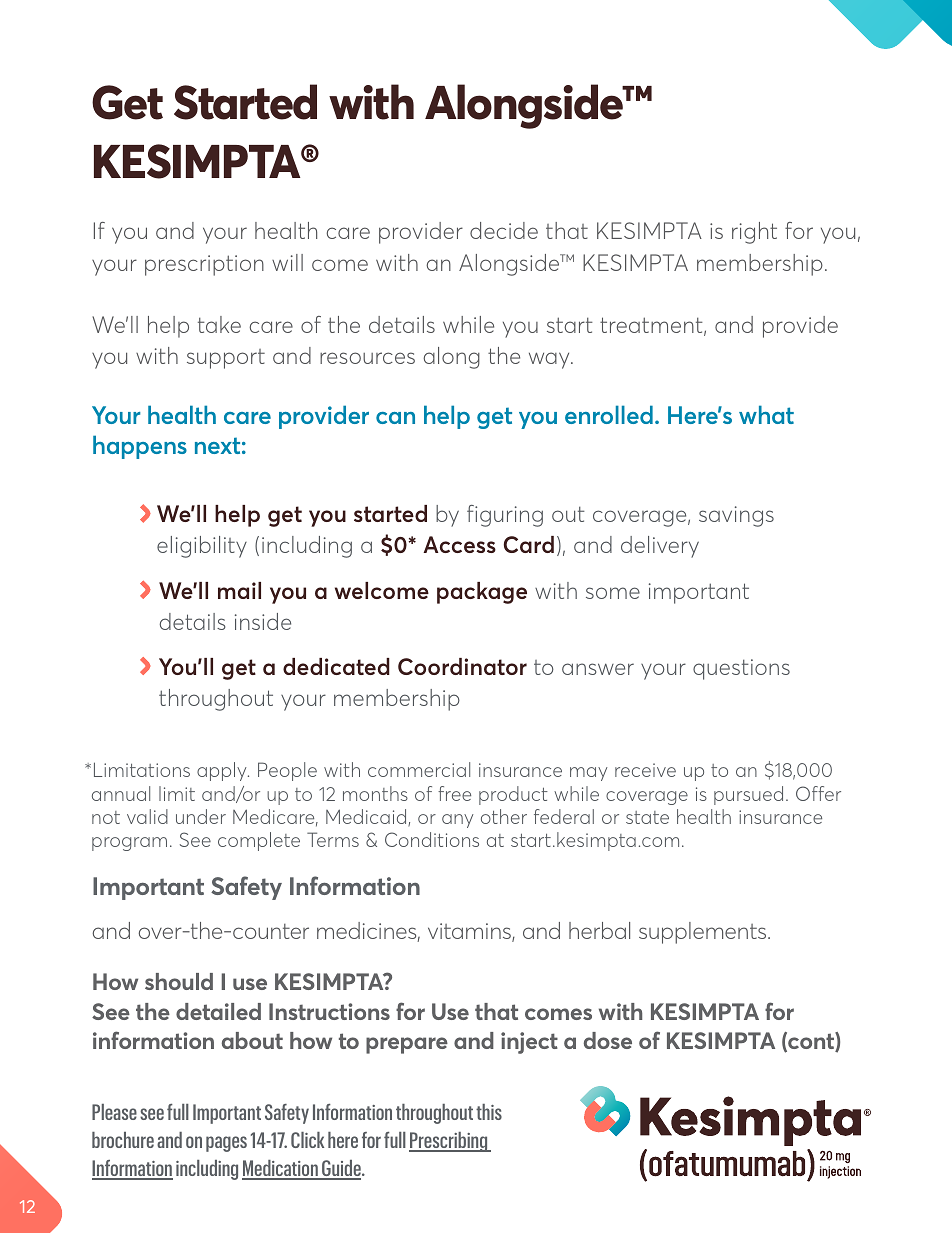  I want to click on Coordinator, so click(462, 666).
